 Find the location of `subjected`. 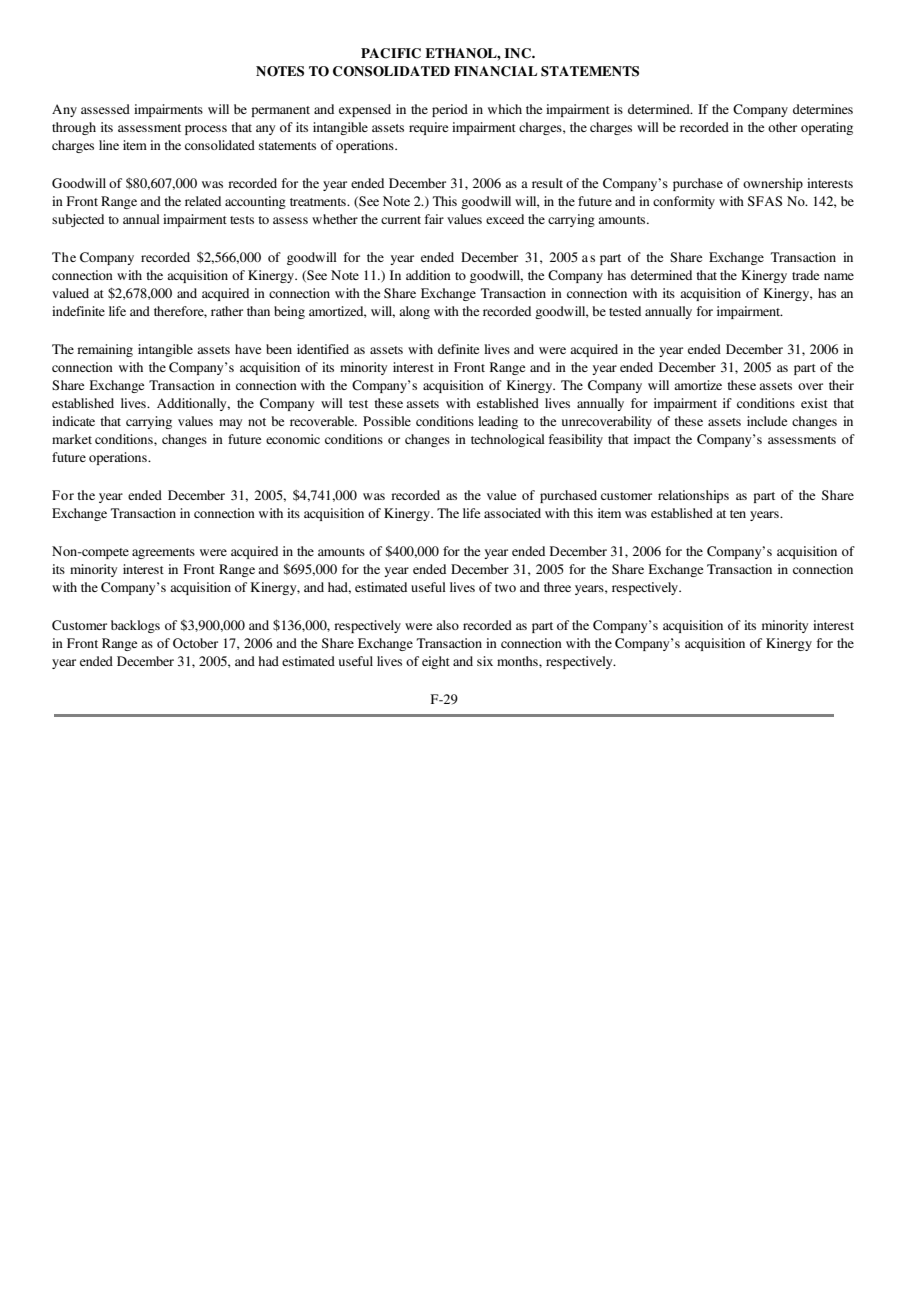

subjected is located at coordinates (78, 220).
